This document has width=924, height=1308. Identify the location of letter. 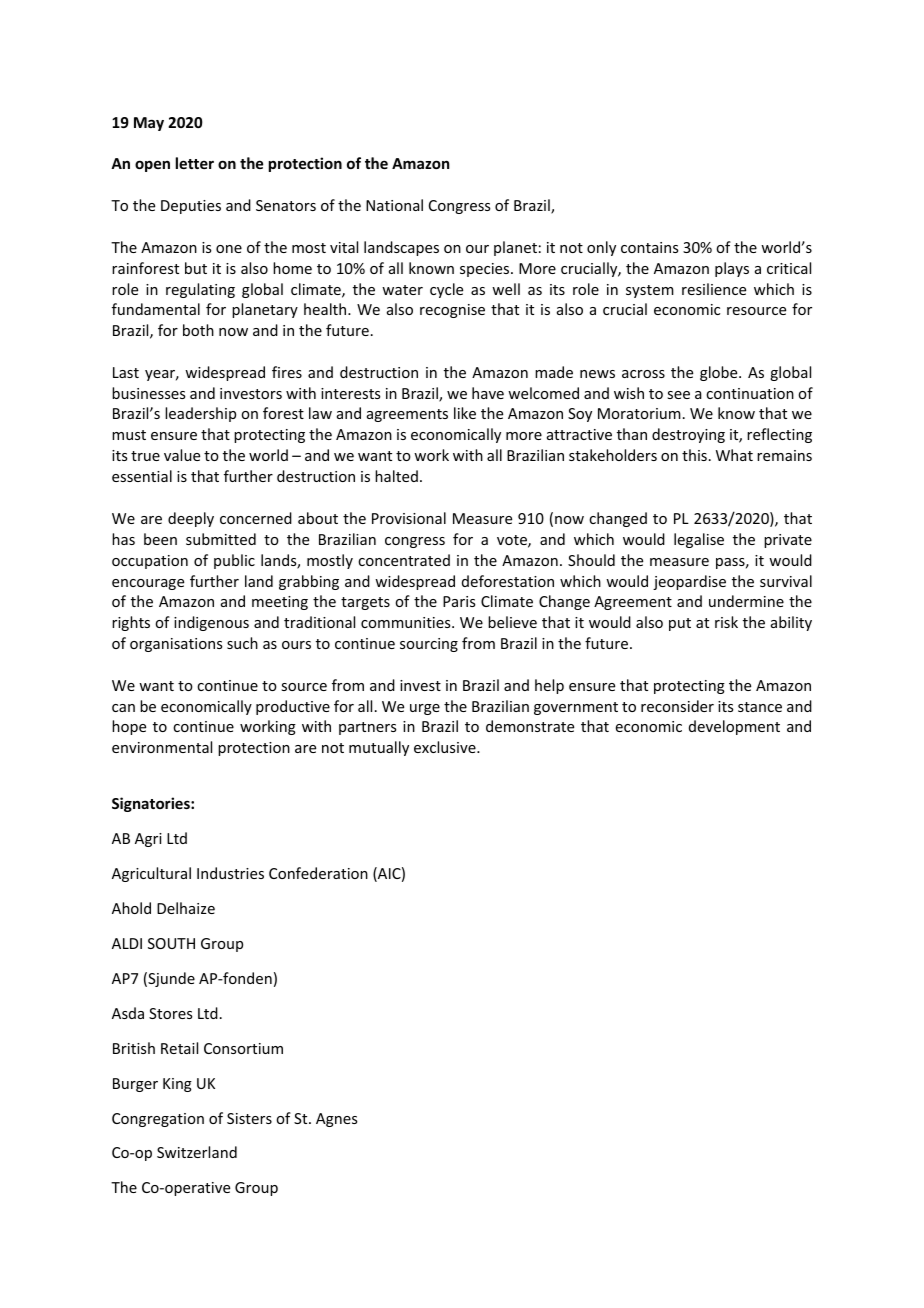
(195, 163).
